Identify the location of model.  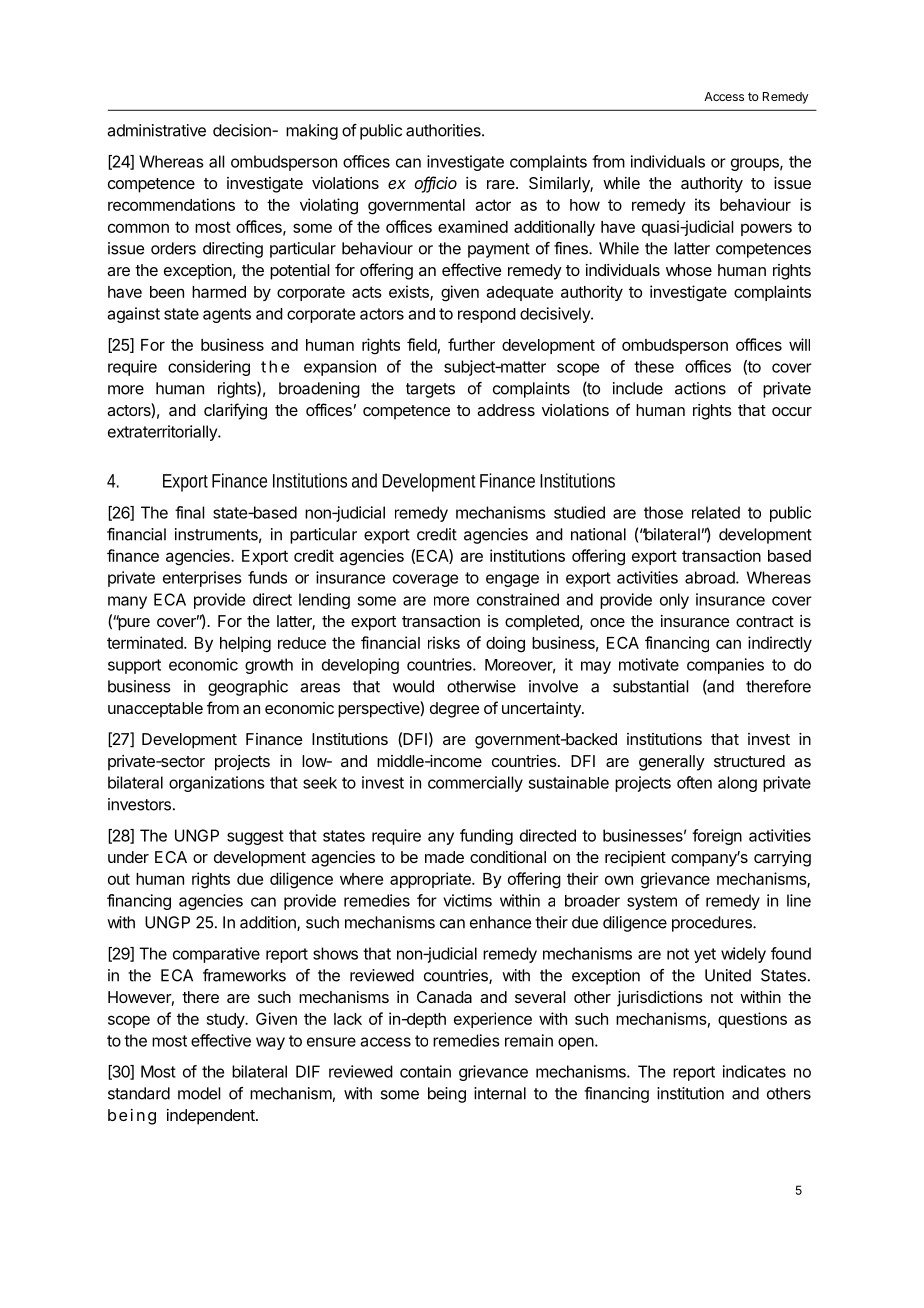
(199, 1093).
